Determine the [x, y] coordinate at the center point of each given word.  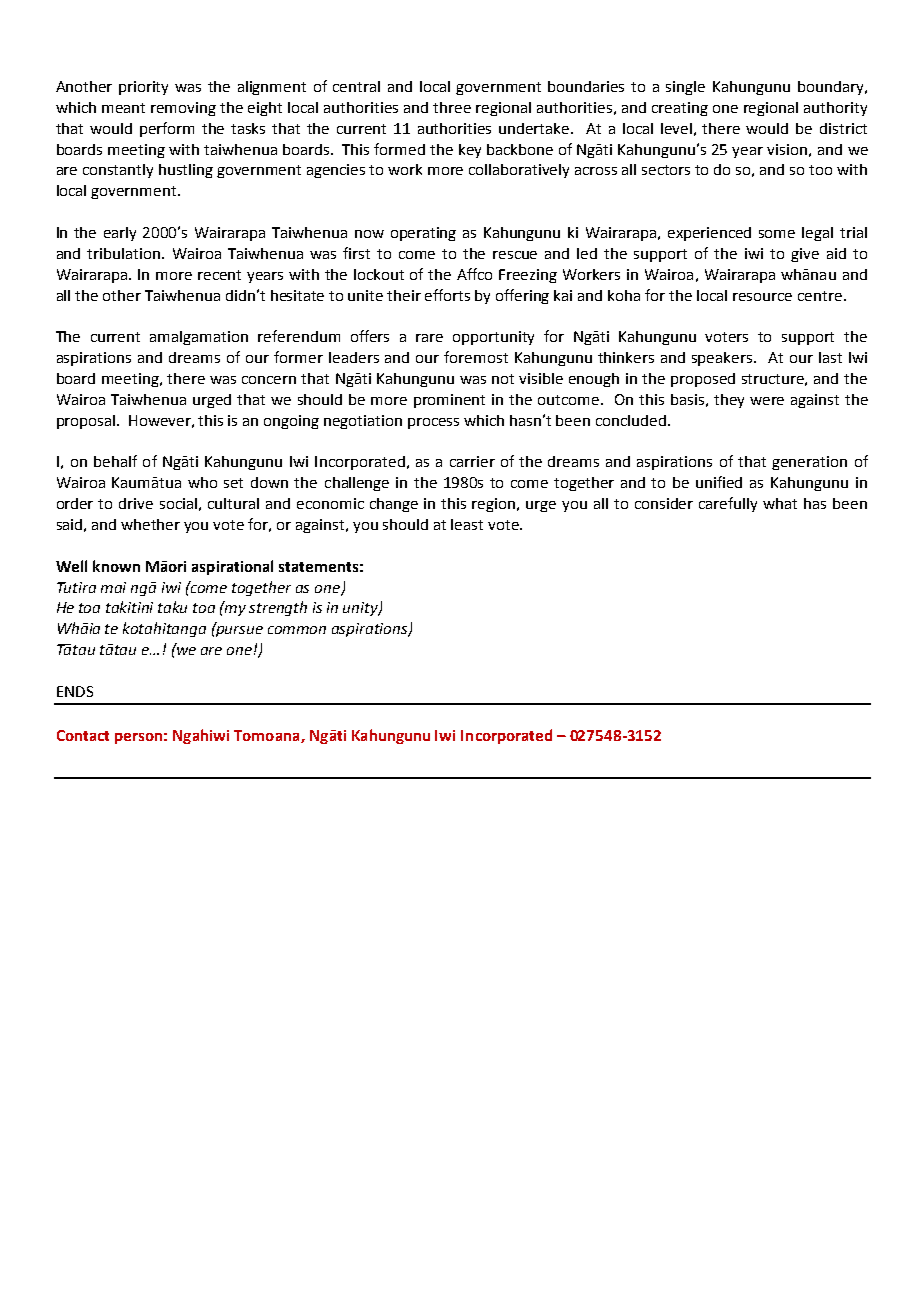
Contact [83, 735]
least [467, 524]
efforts [447, 295]
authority [835, 109]
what [780, 503]
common [297, 630]
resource [762, 297]
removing [183, 109]
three [452, 107]
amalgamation [199, 338]
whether [150, 524]
